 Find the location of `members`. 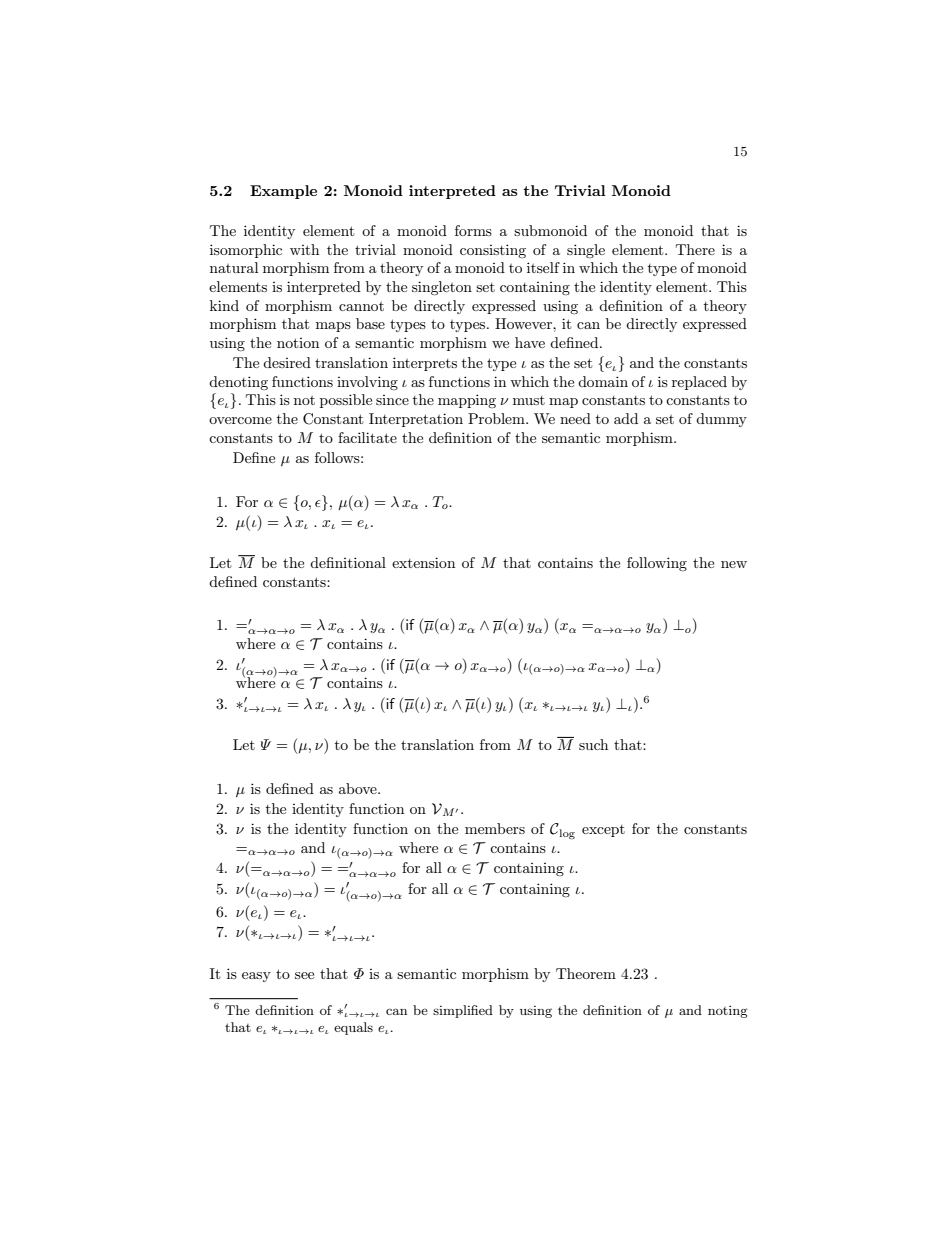

members is located at coordinates (495, 828).
